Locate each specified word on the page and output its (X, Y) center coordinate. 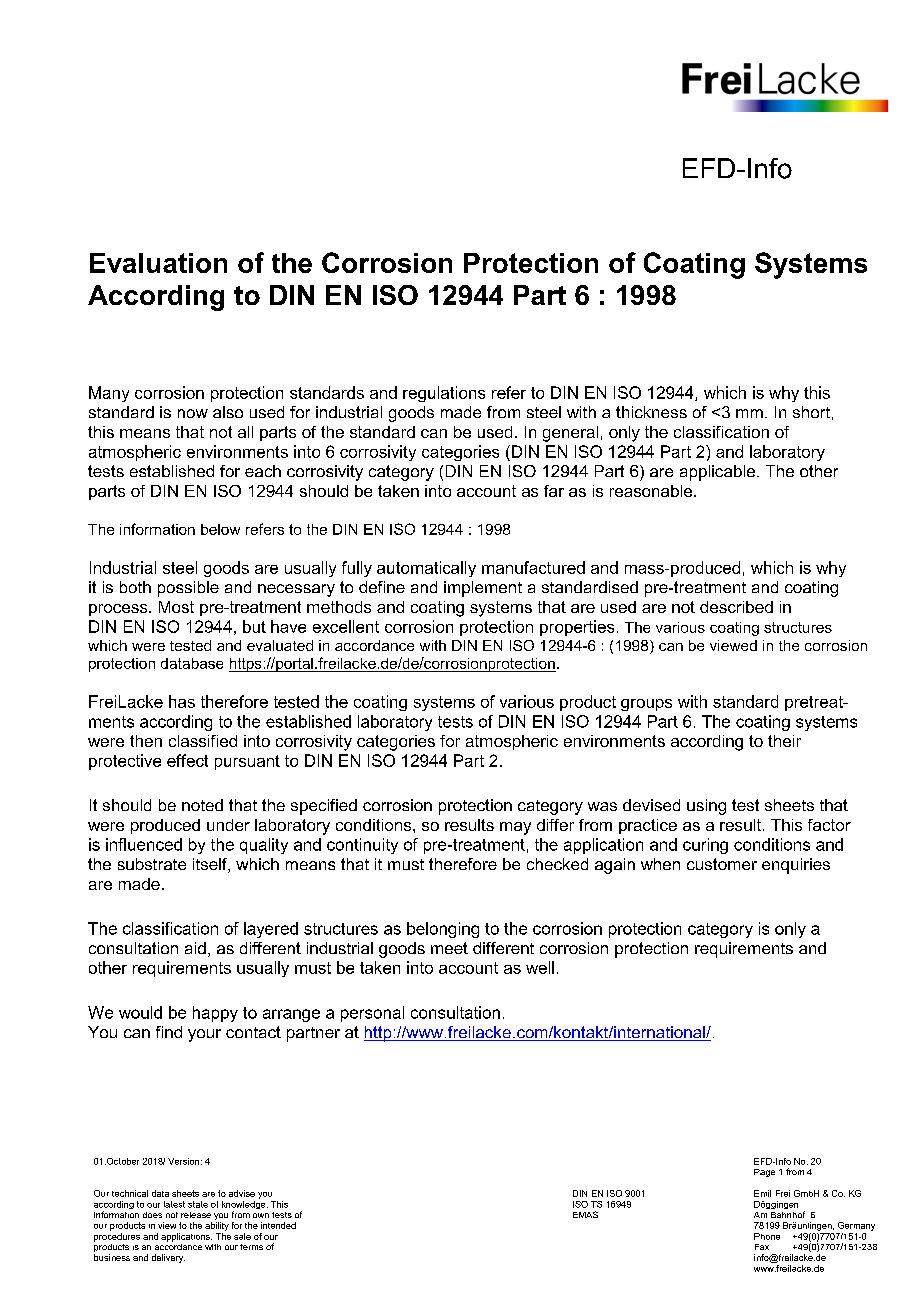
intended (278, 1225)
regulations (444, 394)
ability (217, 1226)
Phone (767, 1236)
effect (187, 760)
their (784, 741)
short (811, 412)
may (515, 828)
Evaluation (158, 263)
